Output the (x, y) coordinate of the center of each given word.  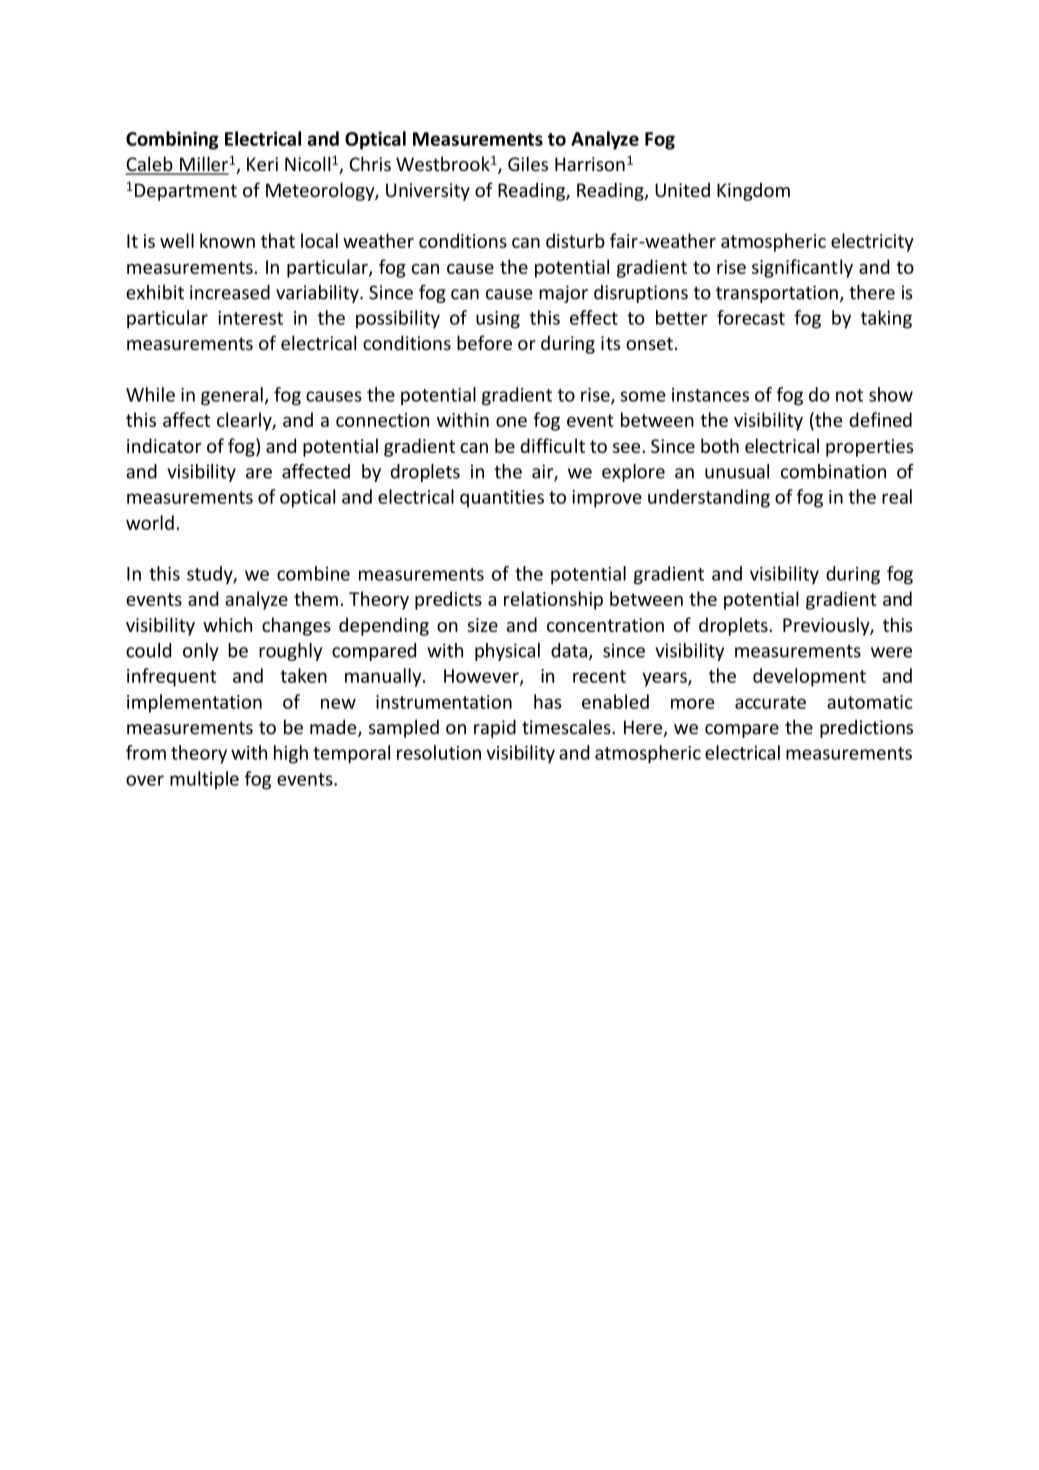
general (232, 396)
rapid (495, 728)
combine (313, 573)
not (849, 395)
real (897, 496)
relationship (553, 600)
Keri (262, 164)
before (484, 342)
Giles (528, 163)
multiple (204, 780)
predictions (866, 729)
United (682, 189)
